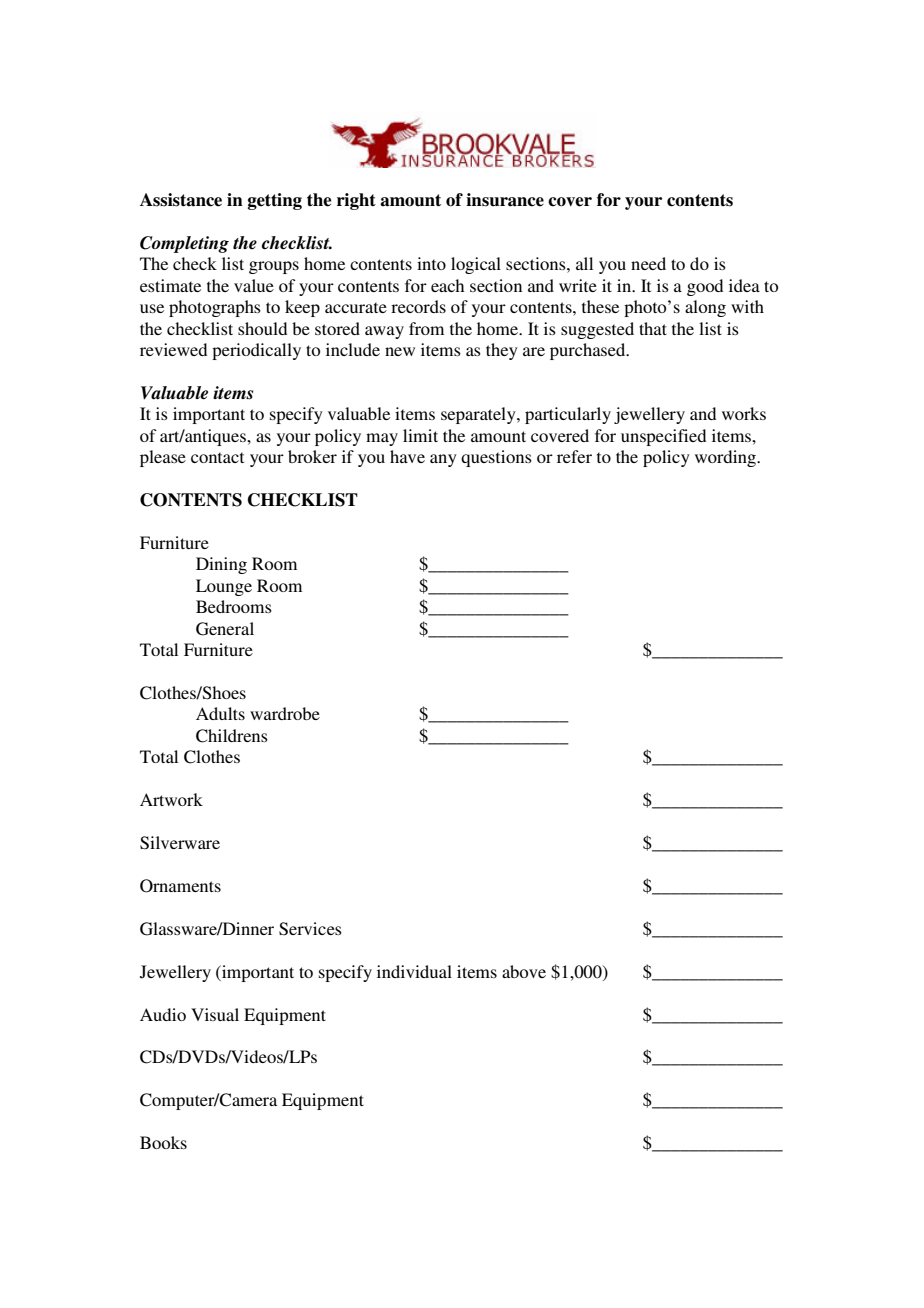 Image resolution: width=924 pixels, height=1308 pixels. Describe the element at coordinates (180, 886) in the page. I see `Ornaments` at that location.
